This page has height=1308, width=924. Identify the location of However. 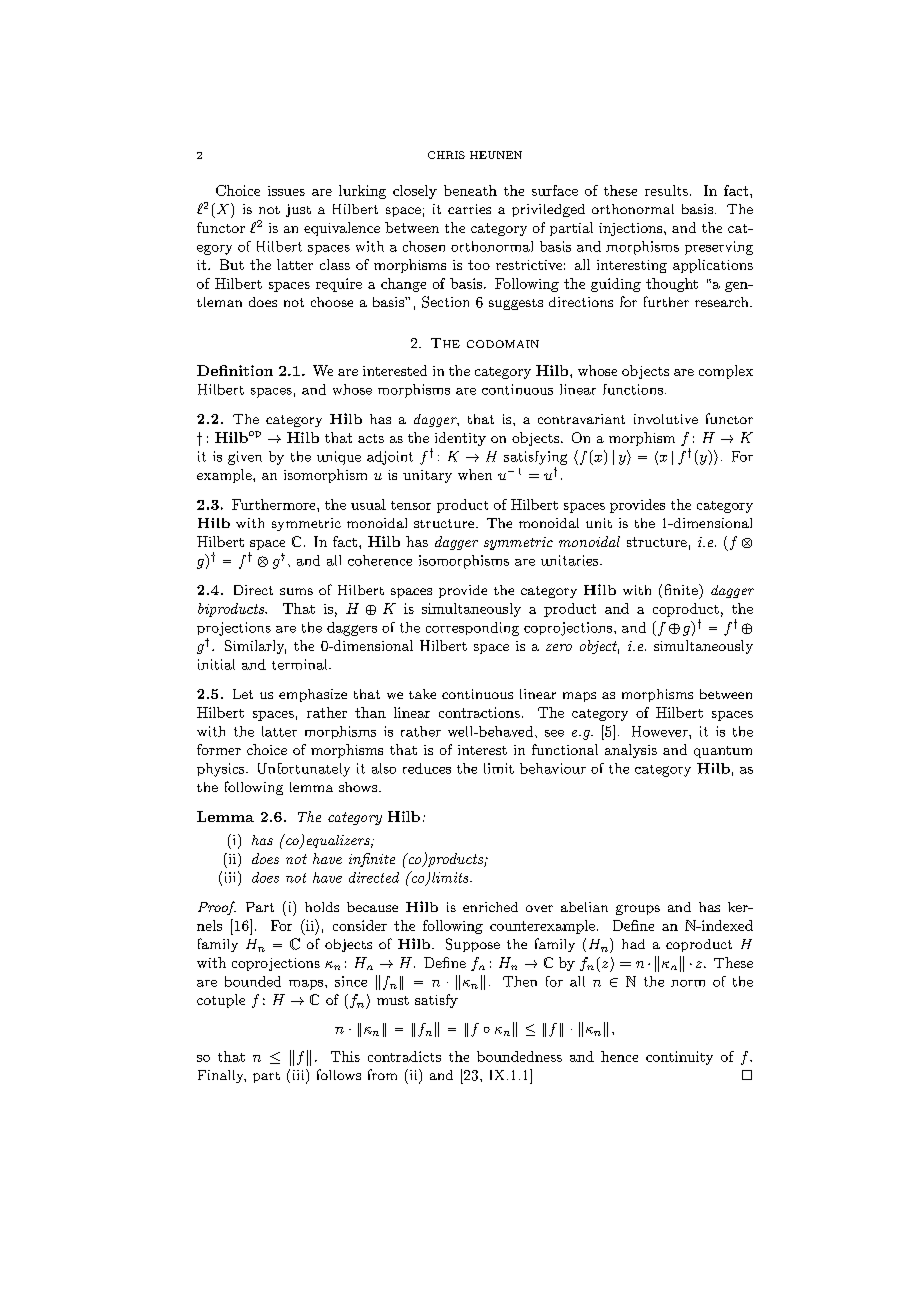
(661, 731).
